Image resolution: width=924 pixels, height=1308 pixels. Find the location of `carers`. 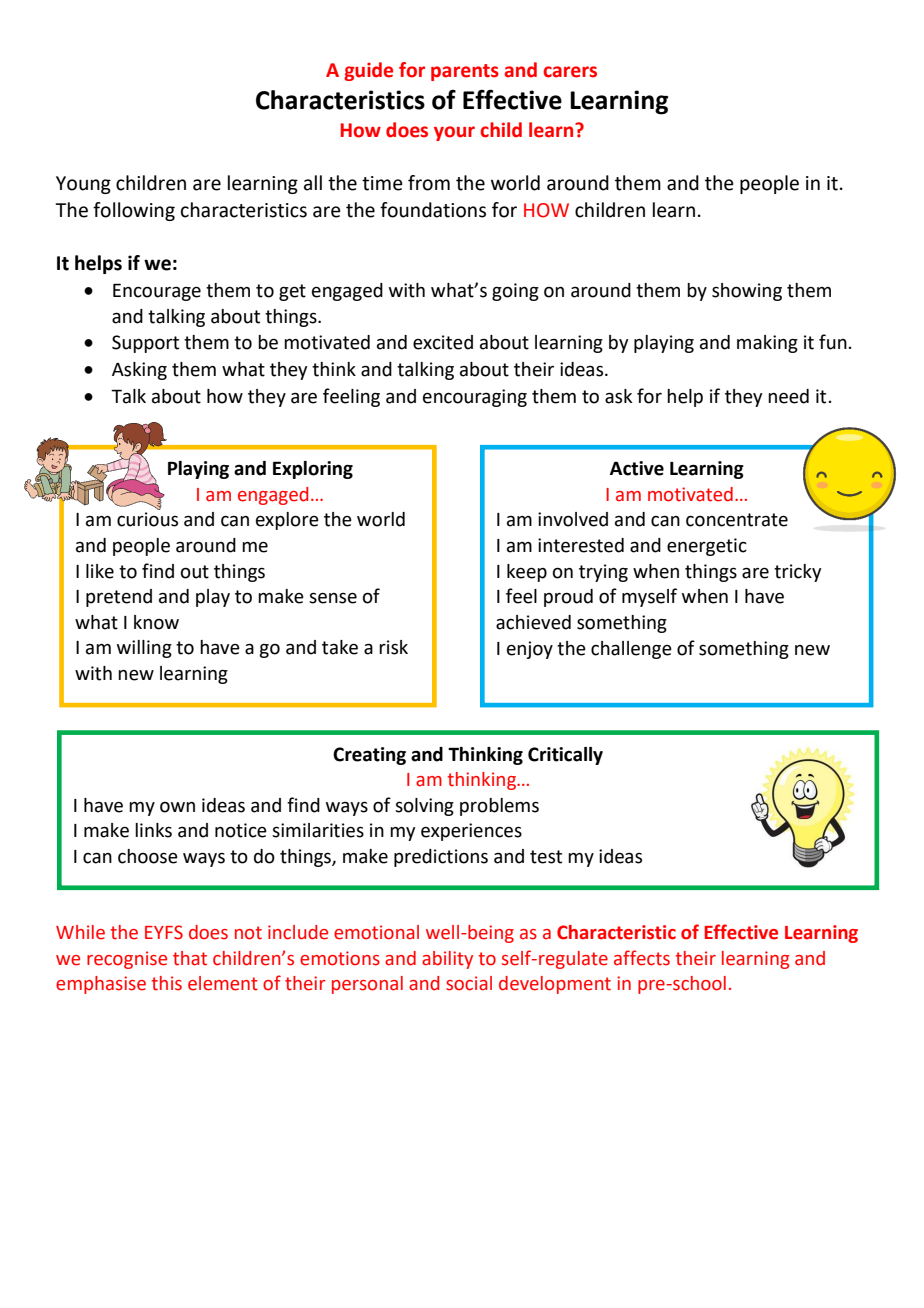

carers is located at coordinates (570, 72).
